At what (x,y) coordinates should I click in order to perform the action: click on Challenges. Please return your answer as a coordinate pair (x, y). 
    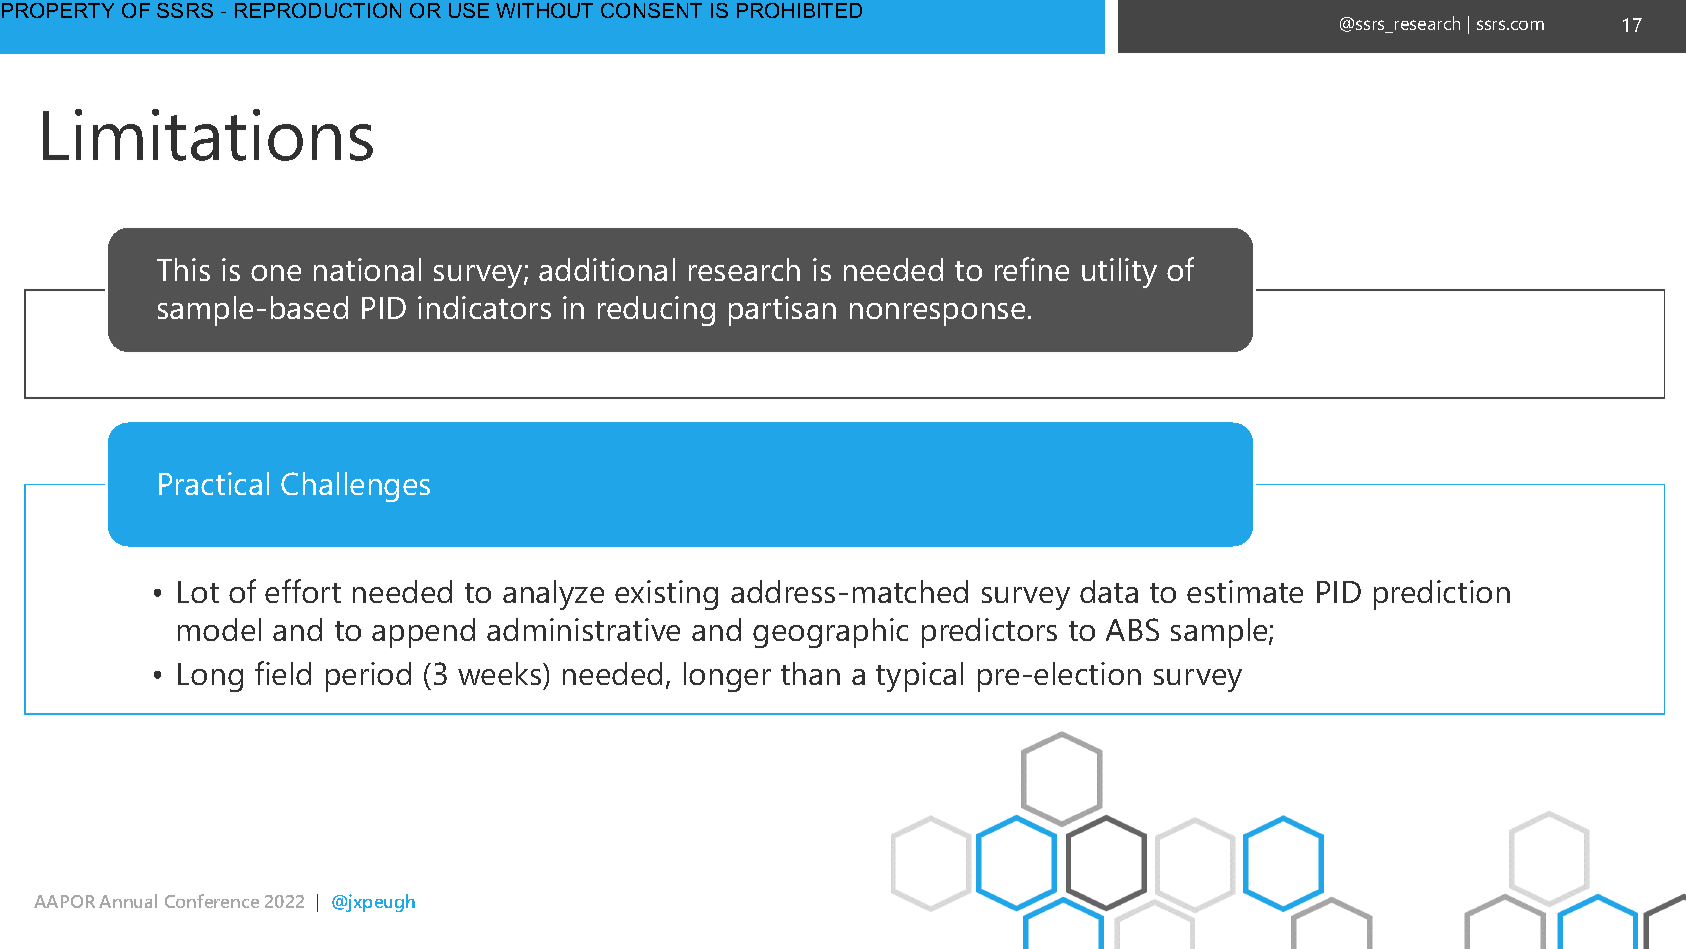
    Looking at the image, I should click on (355, 487).
